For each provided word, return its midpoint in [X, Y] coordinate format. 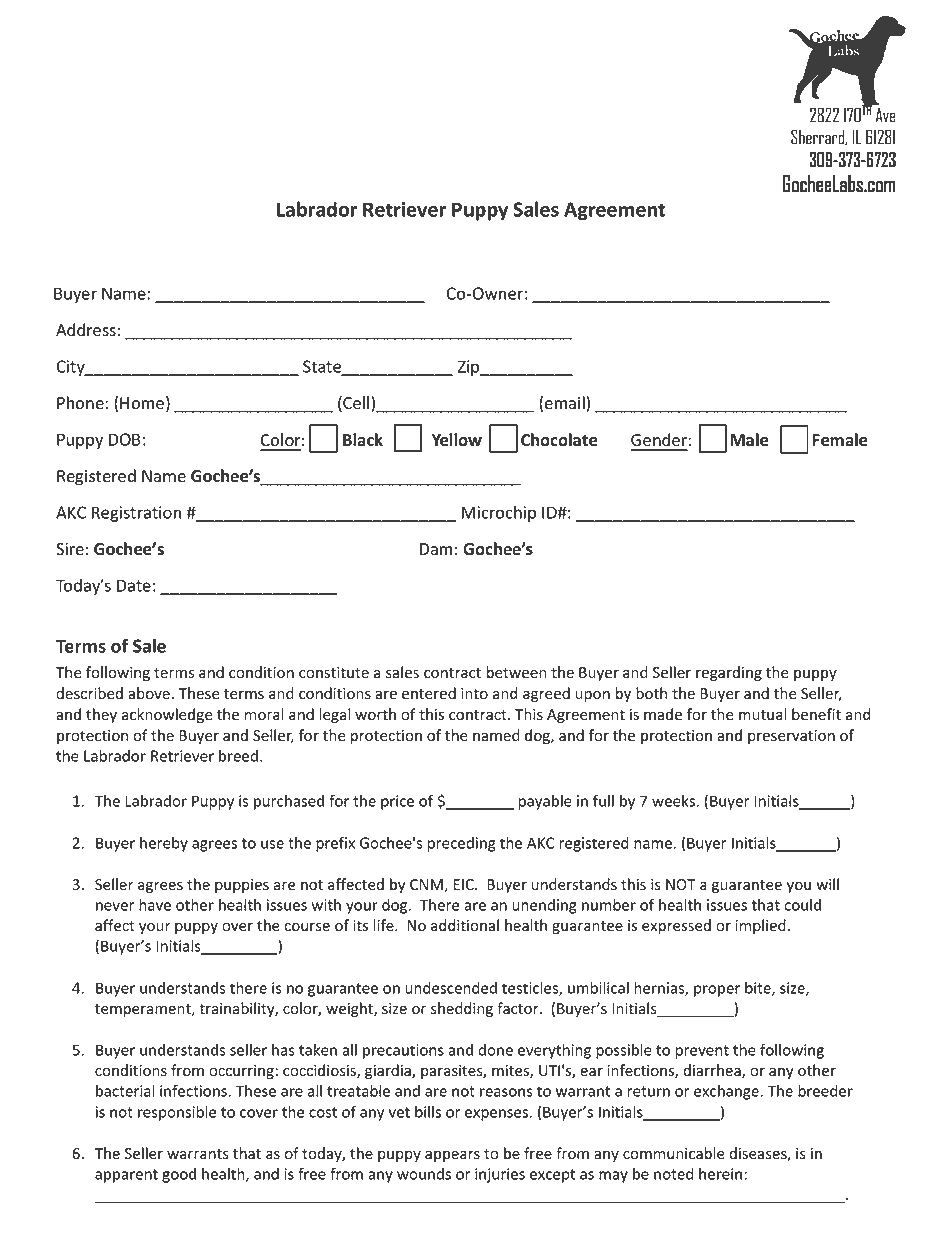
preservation [791, 737]
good [179, 1175]
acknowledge [167, 715]
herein [720, 1174]
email [566, 404]
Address [86, 330]
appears [452, 1156]
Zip [470, 368]
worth [375, 714]
